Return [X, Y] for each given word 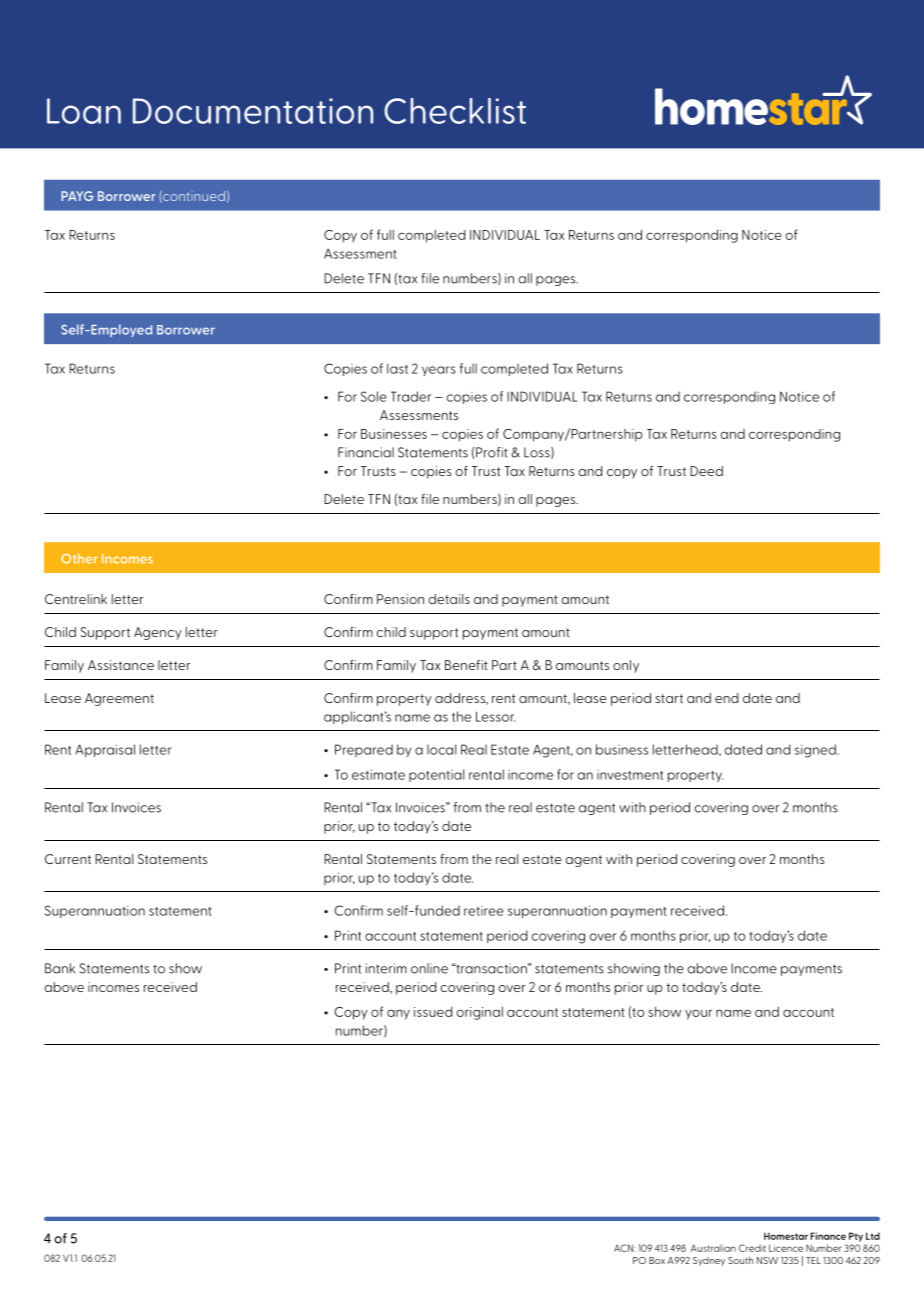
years [439, 371]
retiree [484, 911]
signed [816, 751]
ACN [624, 1248]
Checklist [455, 111]
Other [79, 558]
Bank [60, 968]
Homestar [786, 1236]
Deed [706, 471]
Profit [492, 452]
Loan [84, 111]
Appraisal [105, 750]
